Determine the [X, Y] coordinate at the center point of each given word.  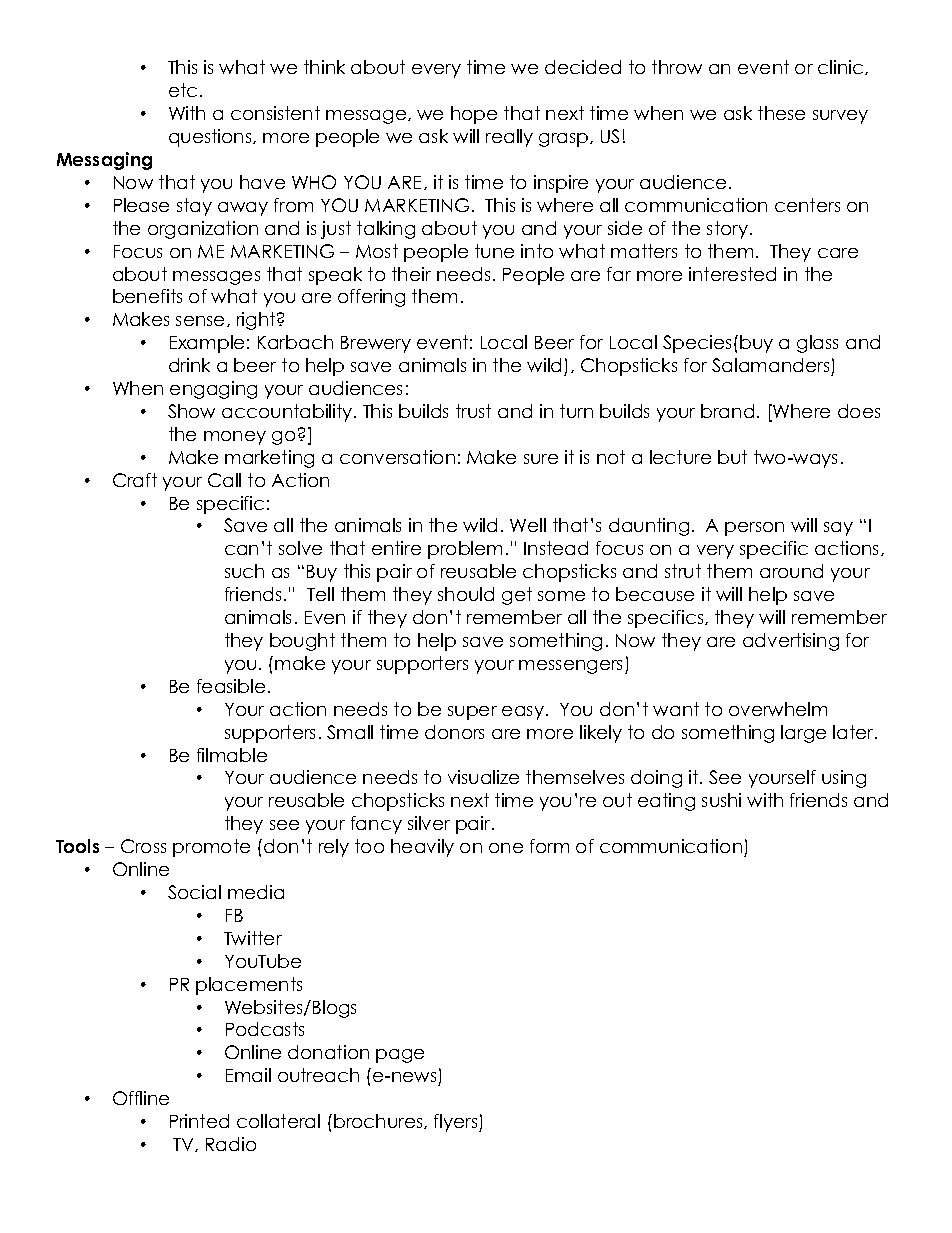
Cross [143, 846]
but [732, 457]
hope [474, 115]
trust [473, 411]
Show [191, 411]
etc [183, 90]
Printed [199, 1121]
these [781, 113]
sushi [721, 800]
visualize [483, 777]
